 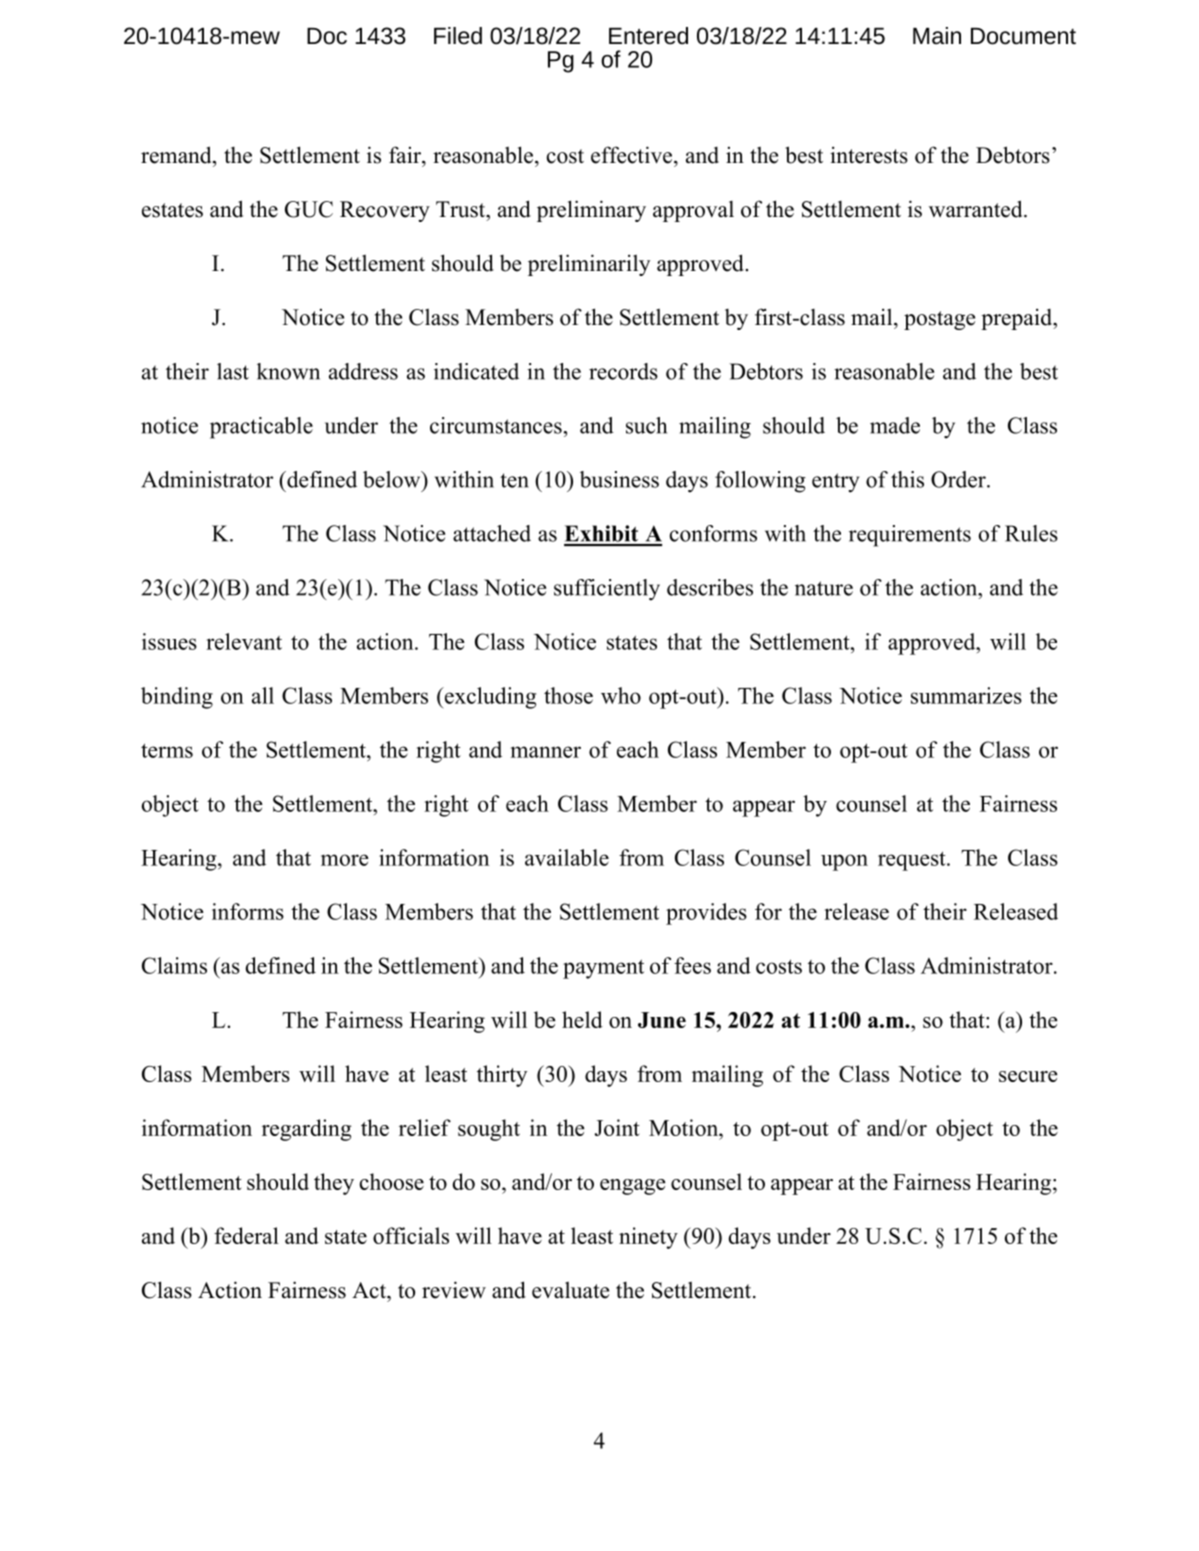 I want to click on request, so click(x=913, y=861).
